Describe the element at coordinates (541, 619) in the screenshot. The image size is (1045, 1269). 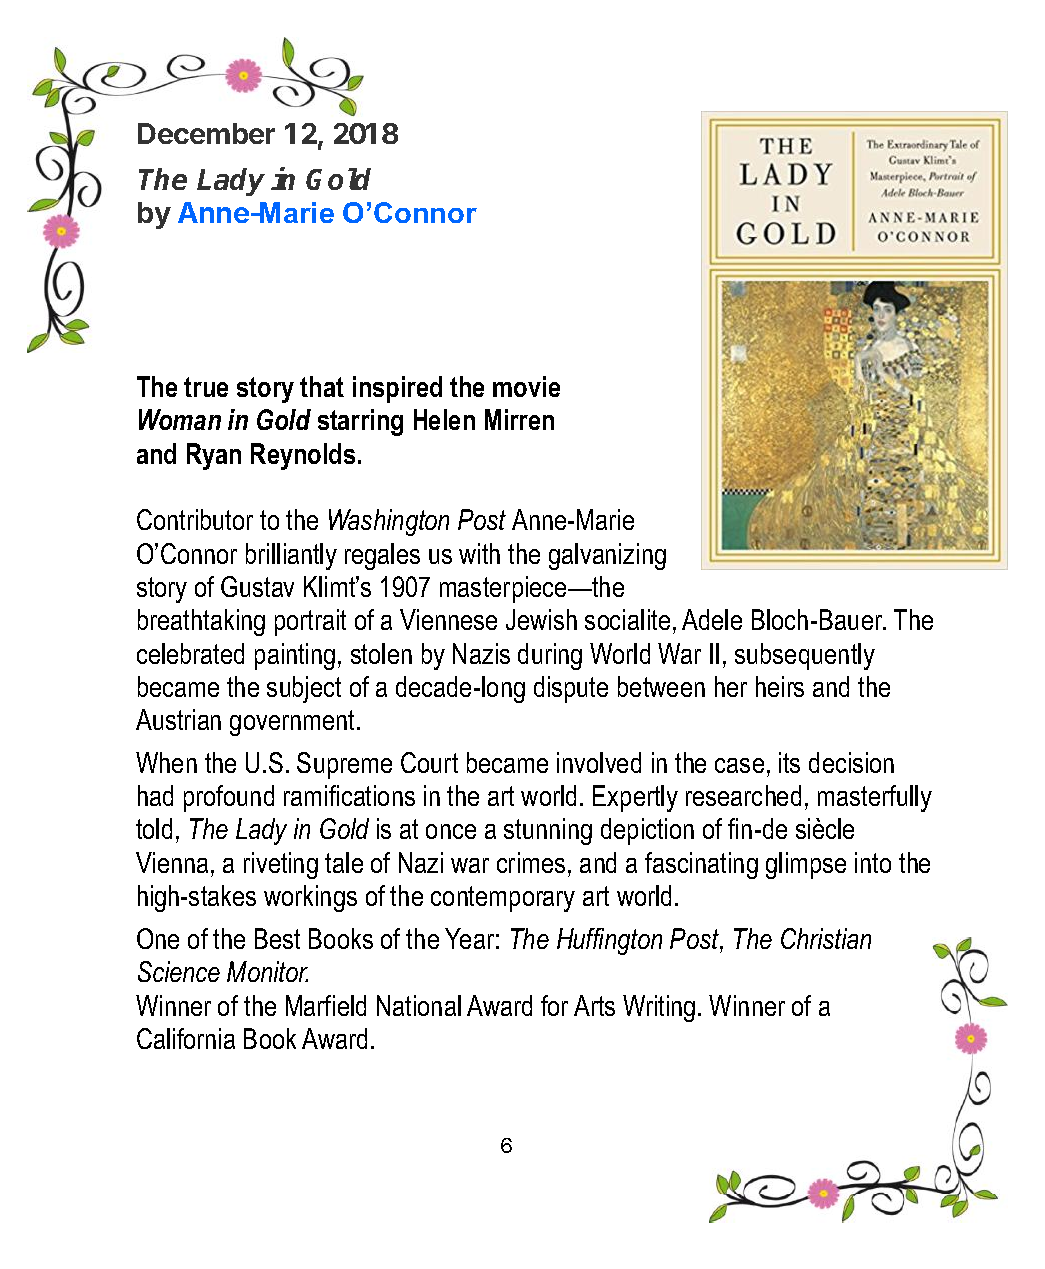
I see `Jewish` at that location.
